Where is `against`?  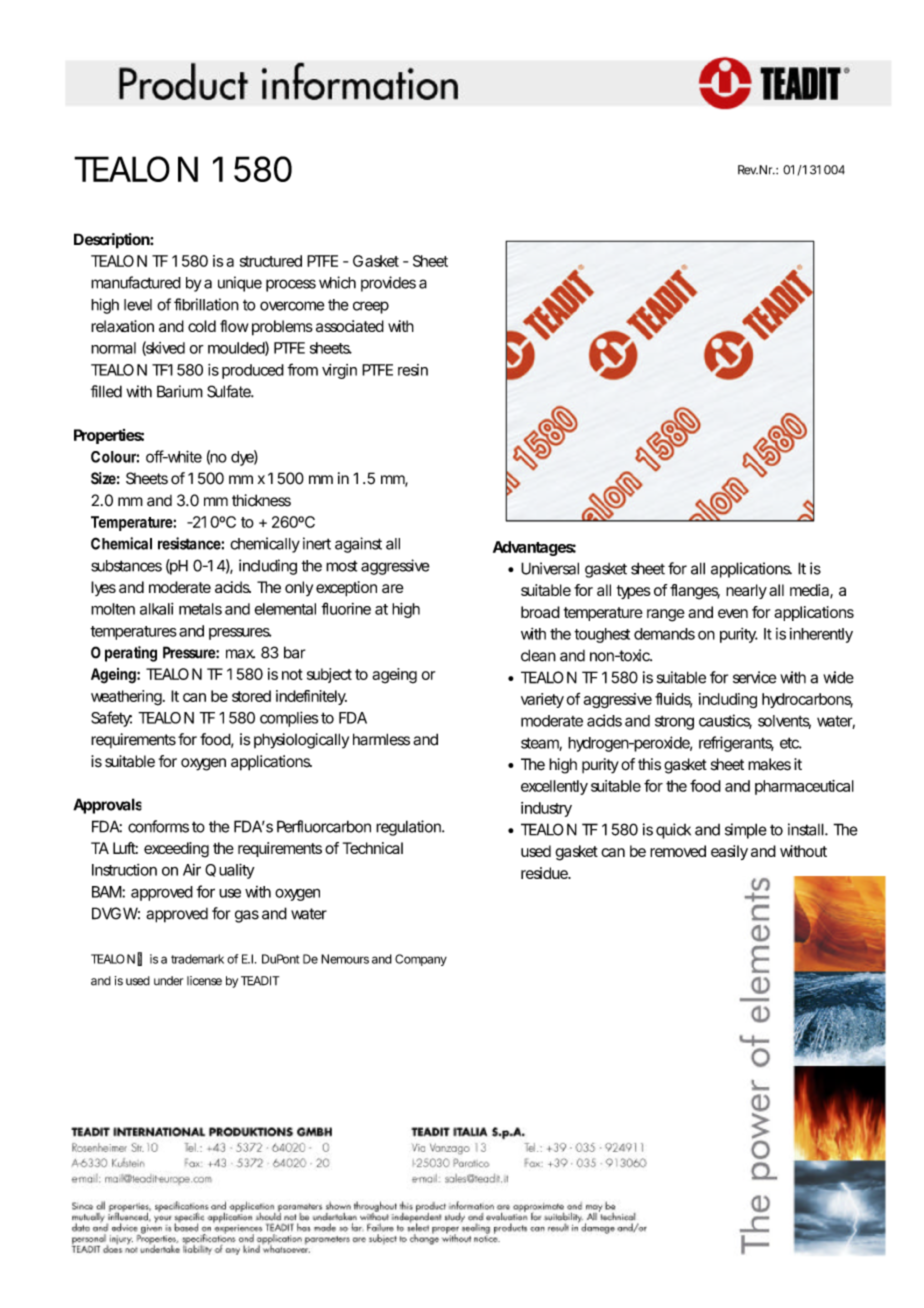
against is located at coordinates (358, 545).
